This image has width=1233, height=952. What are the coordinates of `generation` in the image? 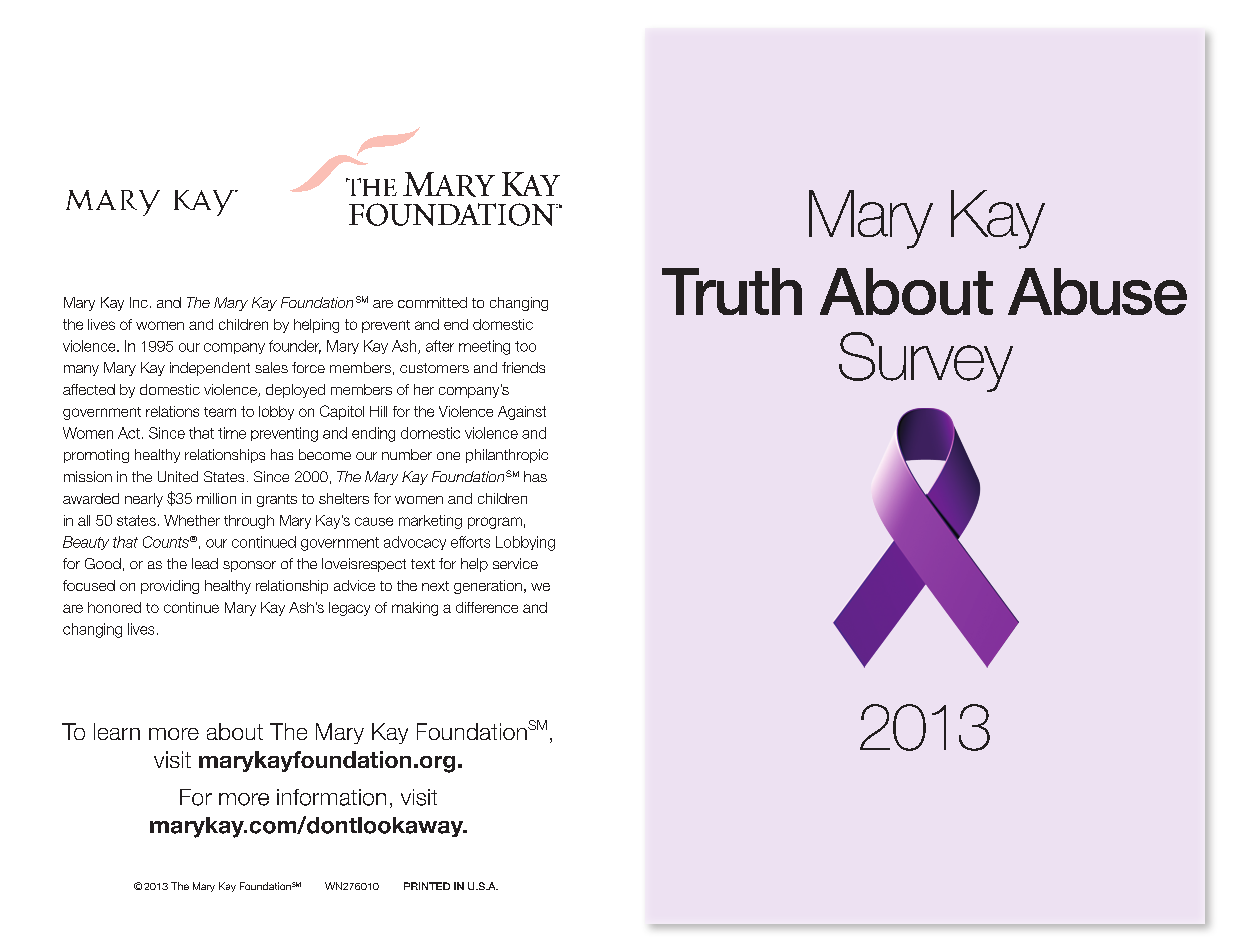 It's located at (488, 587).
